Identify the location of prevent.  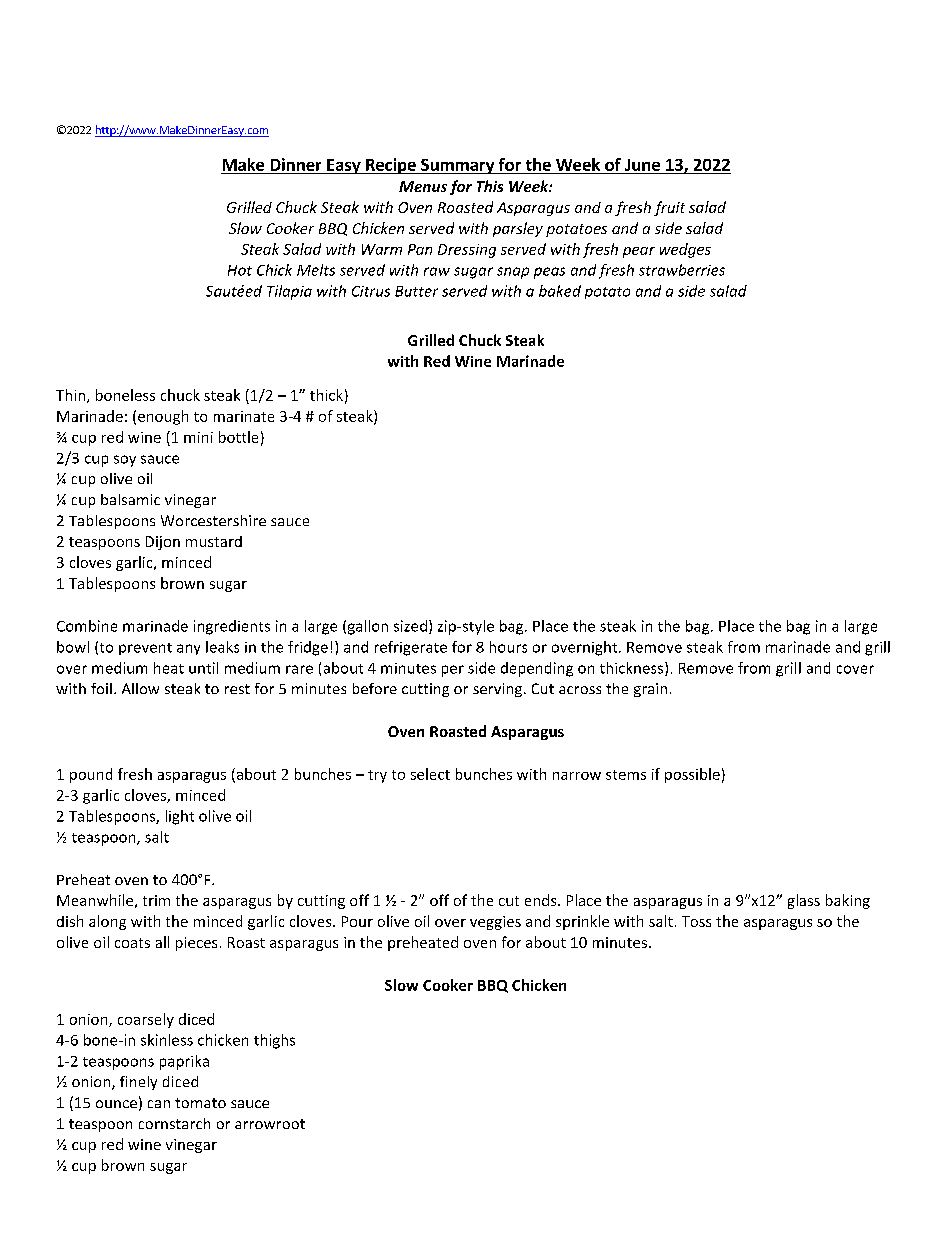
(145, 649).
